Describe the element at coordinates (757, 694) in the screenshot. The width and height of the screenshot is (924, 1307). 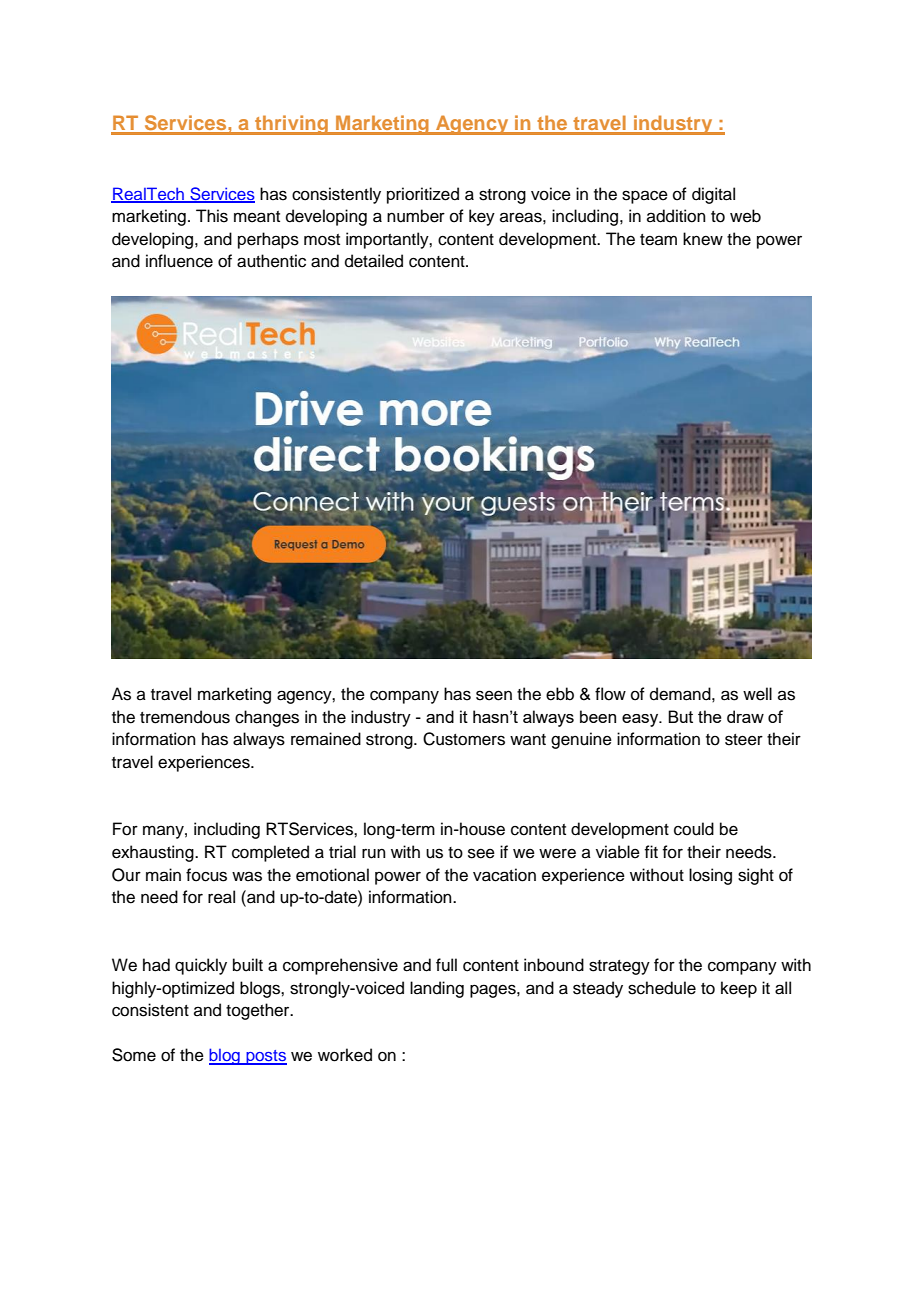
I see `well` at that location.
